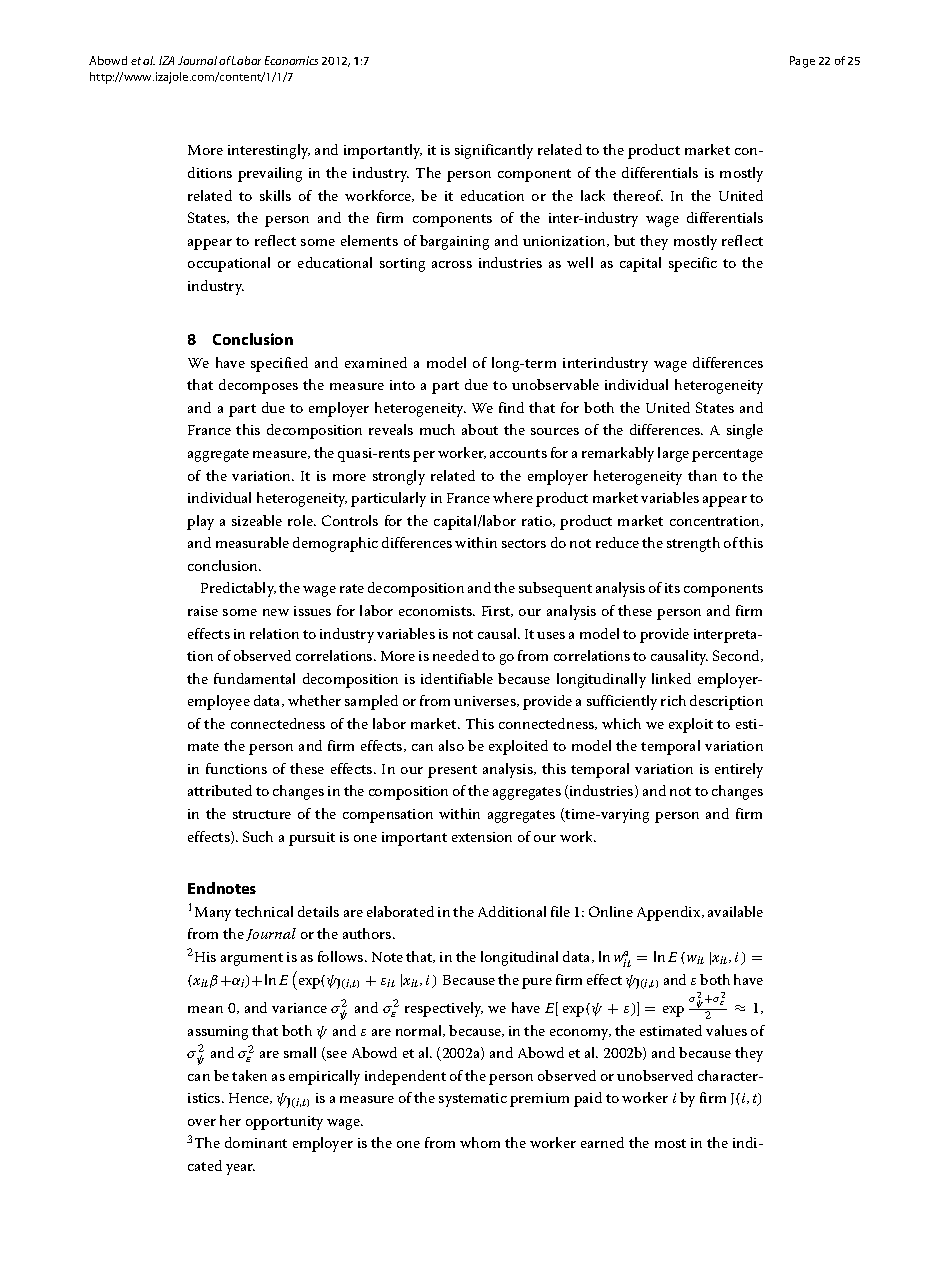  Describe the element at coordinates (802, 62) in the screenshot. I see `Page` at that location.
